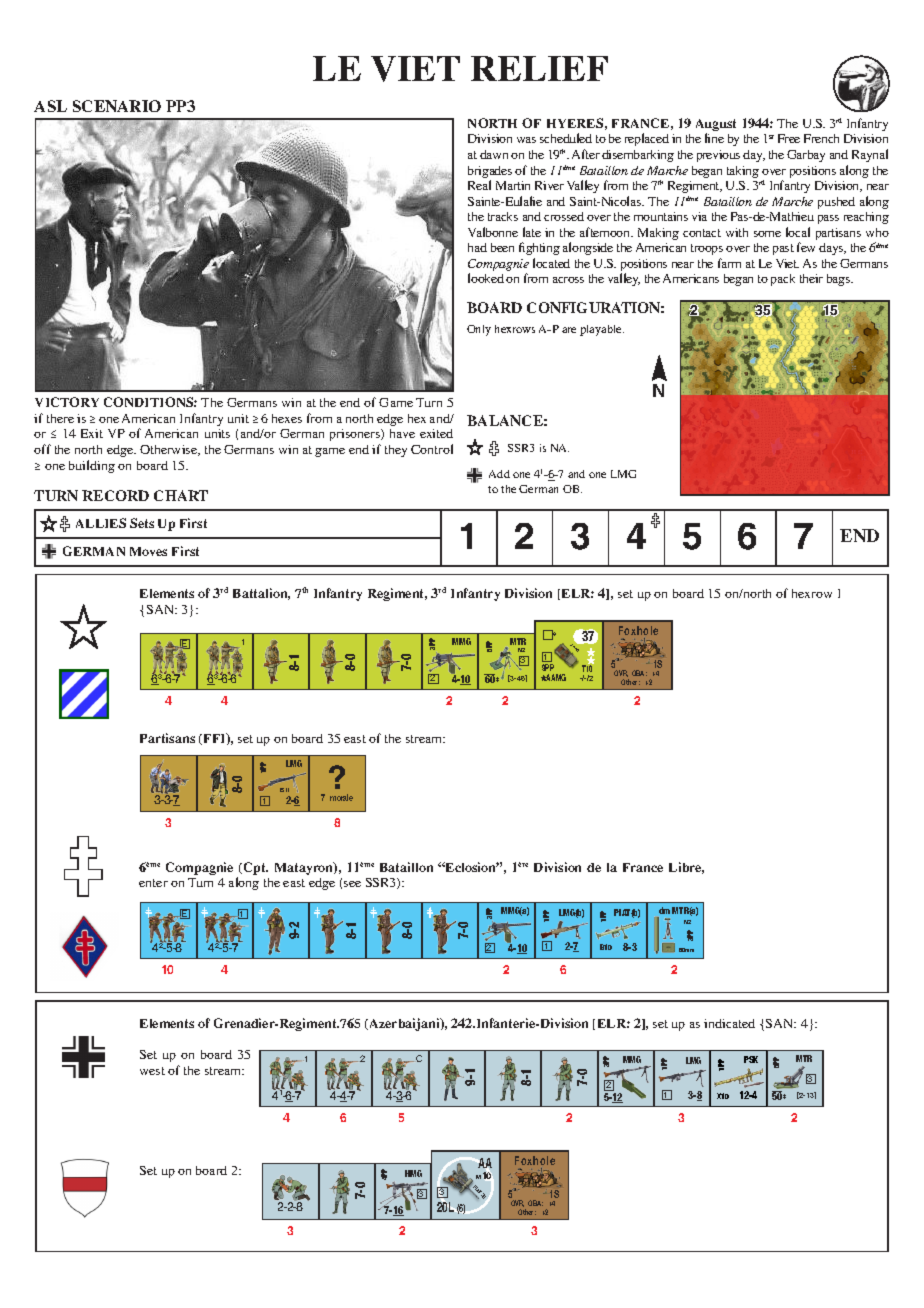 This screenshot has height=1308, width=924. Describe the element at coordinates (148, 551) in the screenshot. I see `Moves` at that location.
